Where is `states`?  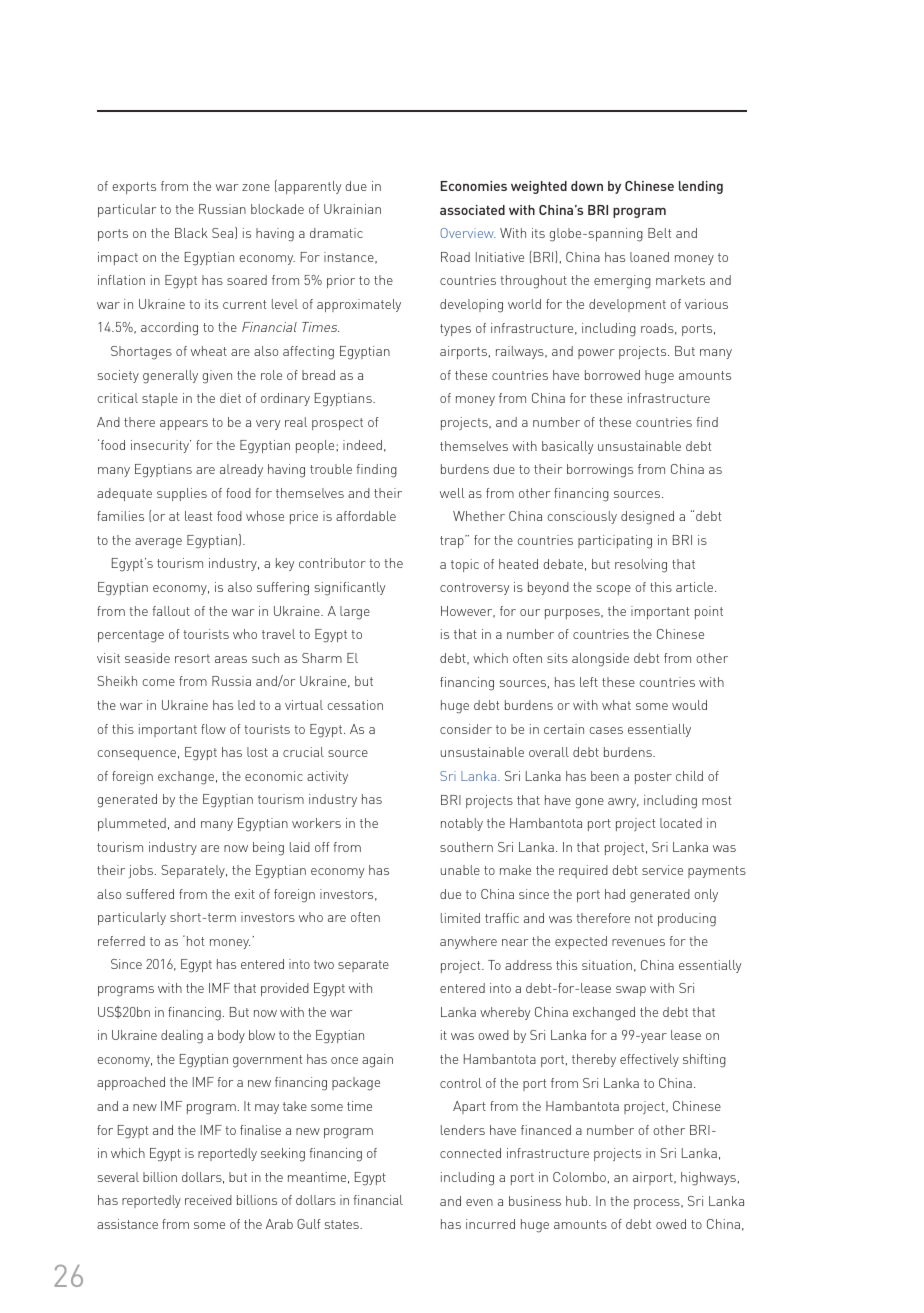 states is located at coordinates (343, 1224).
